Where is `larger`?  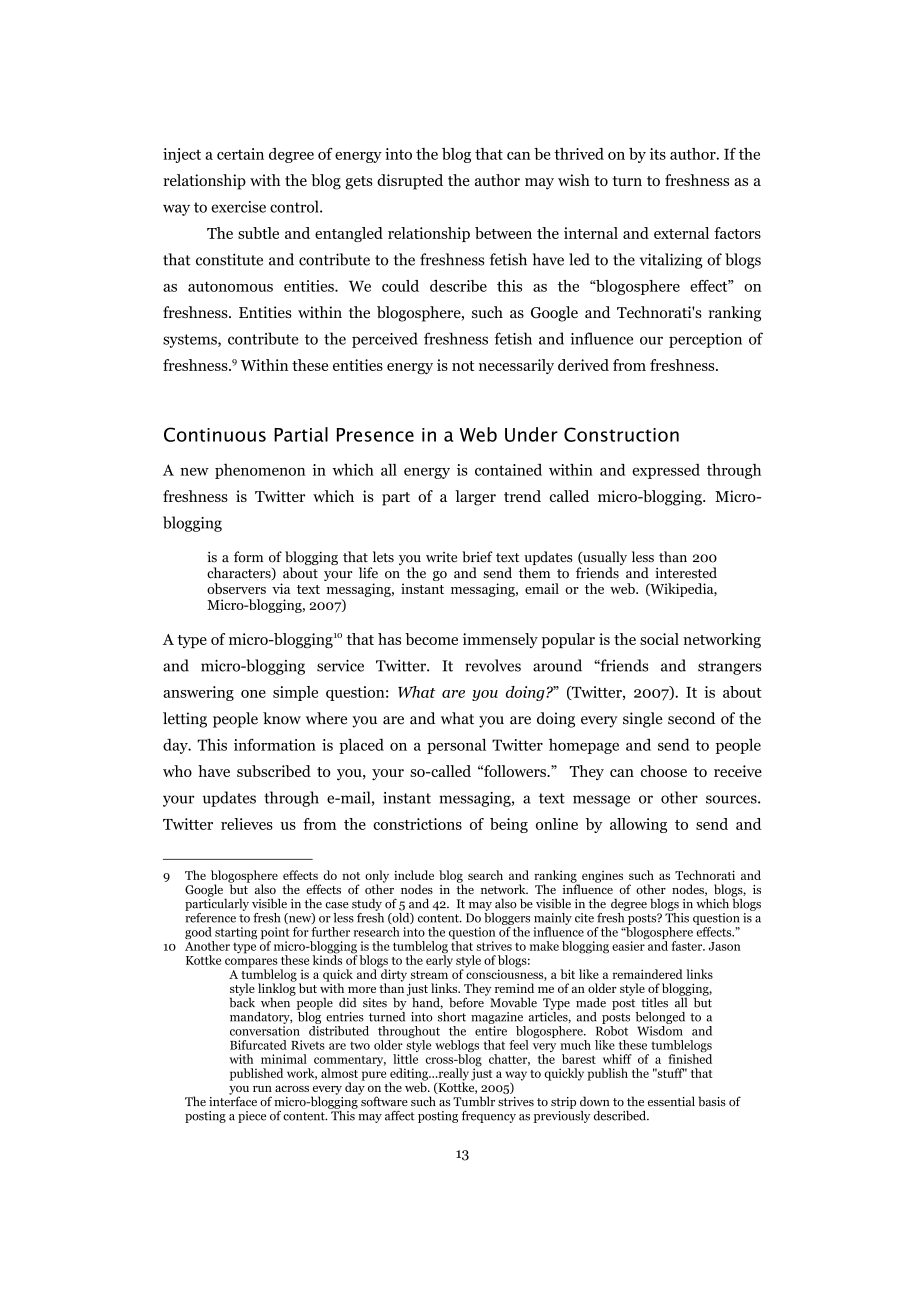
larger is located at coordinates (475, 498).
